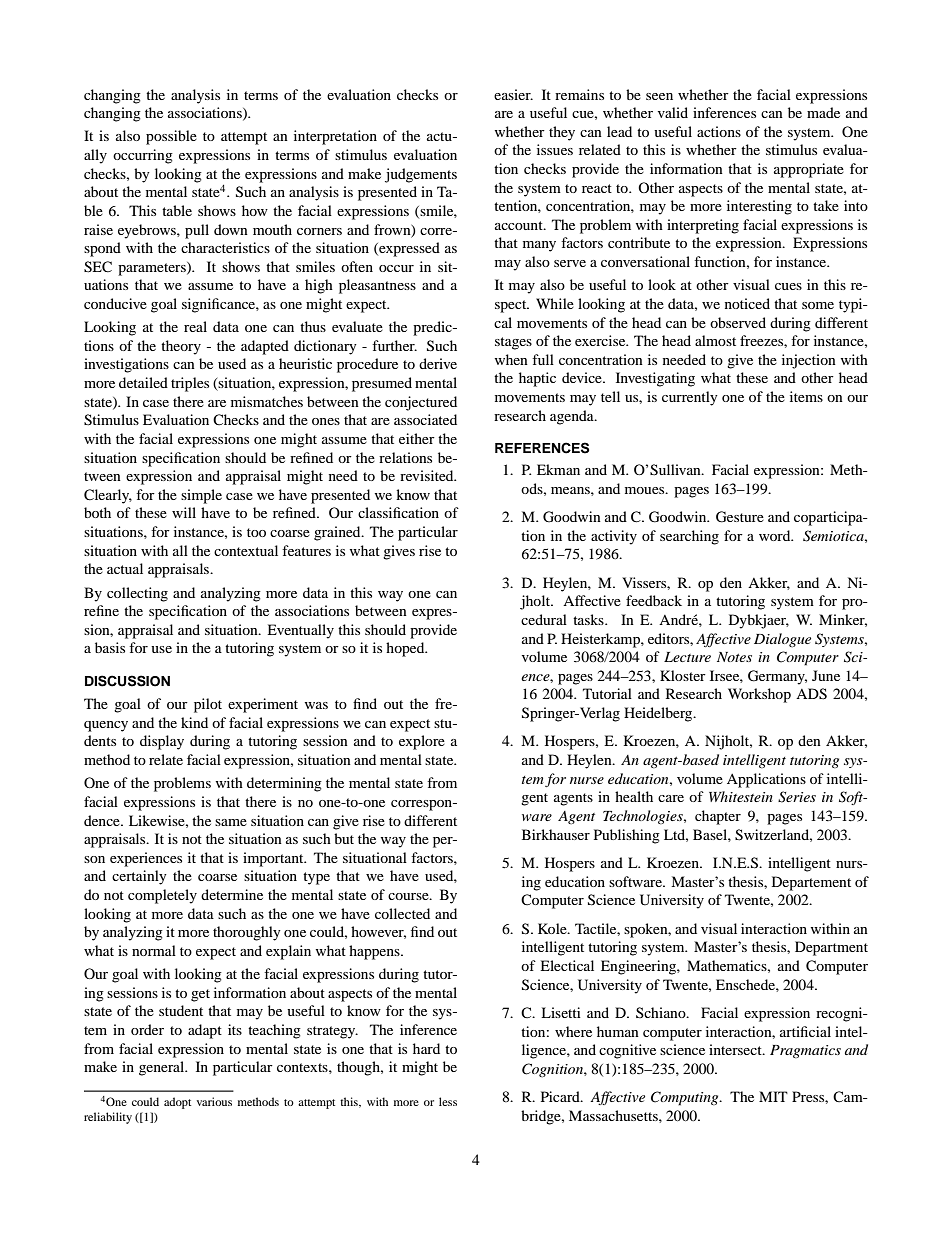 The width and height of the screenshot is (952, 1233). What do you see at coordinates (406, 649) in the screenshot?
I see `hoped` at bounding box center [406, 649].
